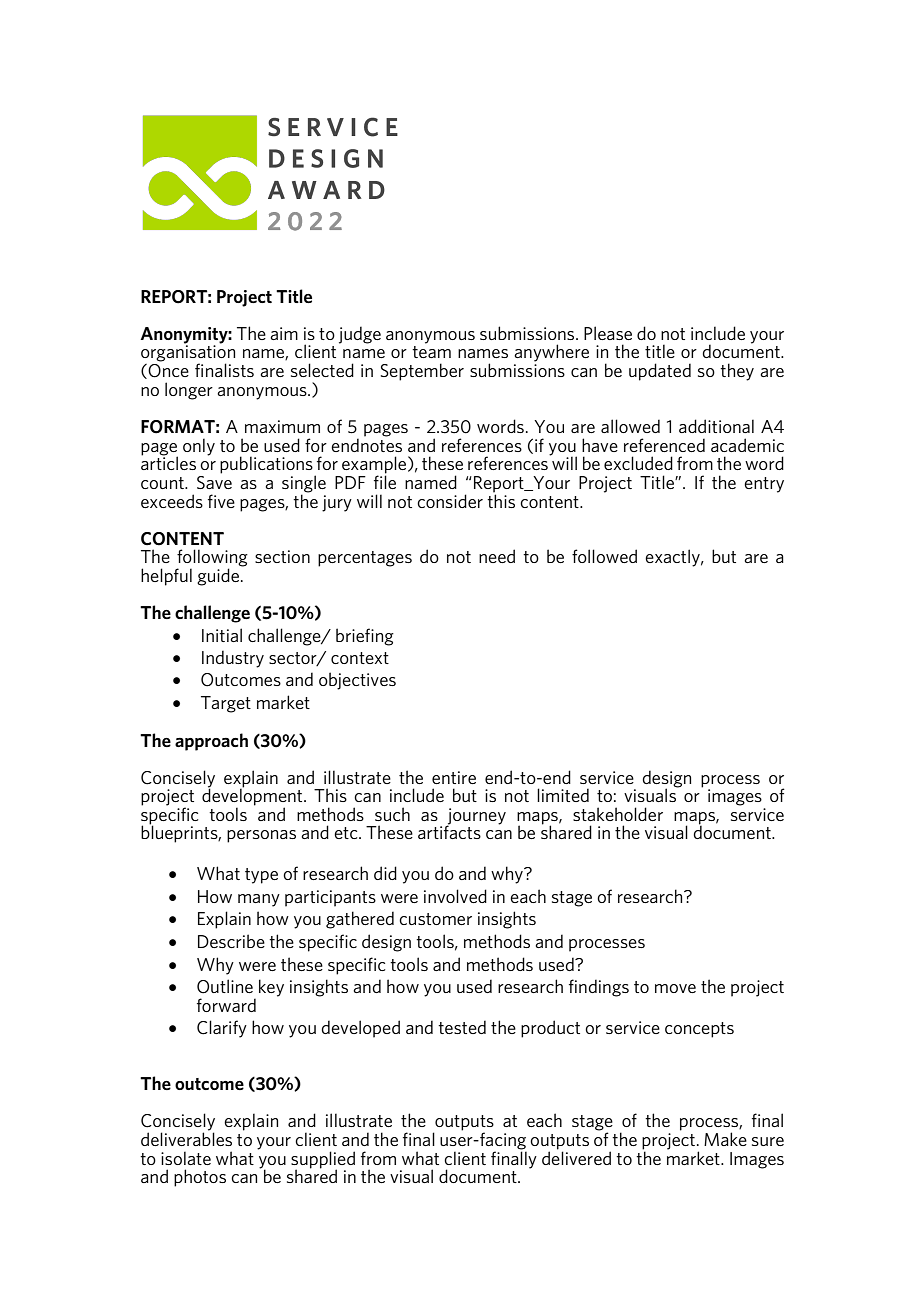  Describe the element at coordinates (225, 986) in the document. I see `Outline` at that location.
